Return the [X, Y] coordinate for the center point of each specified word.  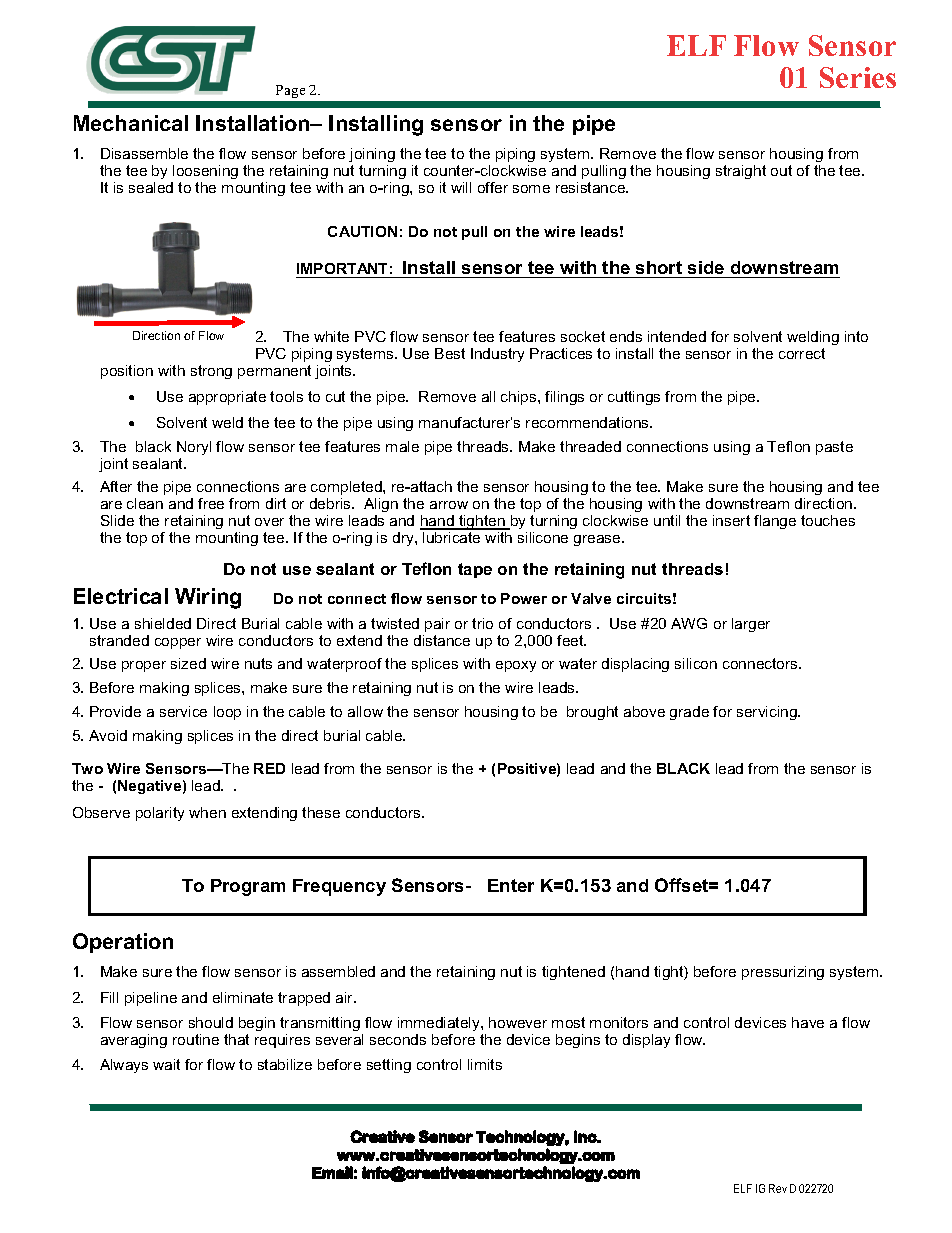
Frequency [339, 887]
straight [741, 172]
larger [751, 625]
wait [166, 1064]
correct [802, 353]
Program [248, 887]
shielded [163, 623]
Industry [497, 355]
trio [482, 623]
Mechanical [131, 123]
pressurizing [783, 973]
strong [211, 372]
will [461, 187]
